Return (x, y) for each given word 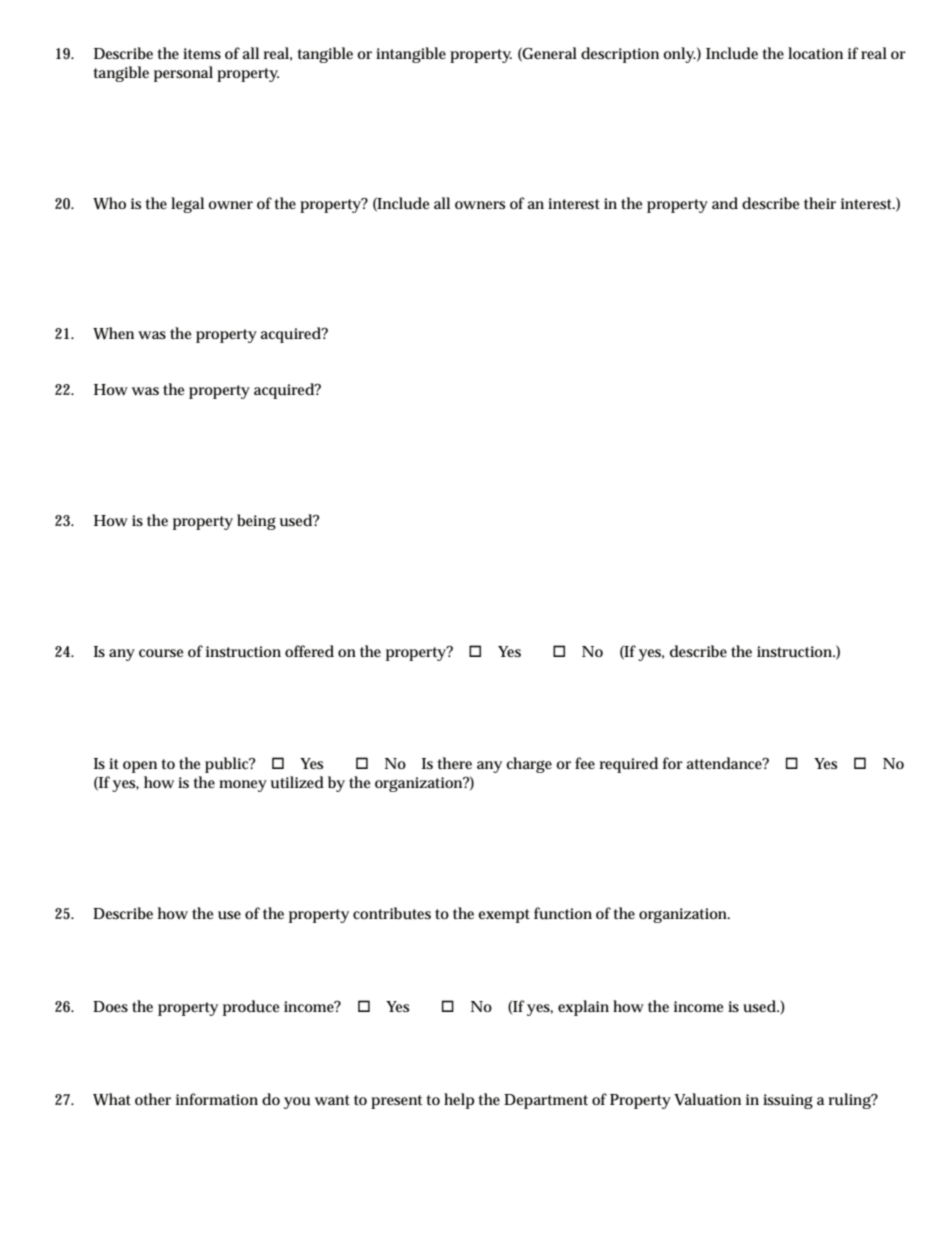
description (620, 55)
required (629, 765)
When (113, 333)
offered (309, 651)
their (820, 203)
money (243, 786)
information (217, 1099)
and (725, 203)
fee (585, 763)
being (256, 522)
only (679, 55)
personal (183, 74)
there (454, 763)
